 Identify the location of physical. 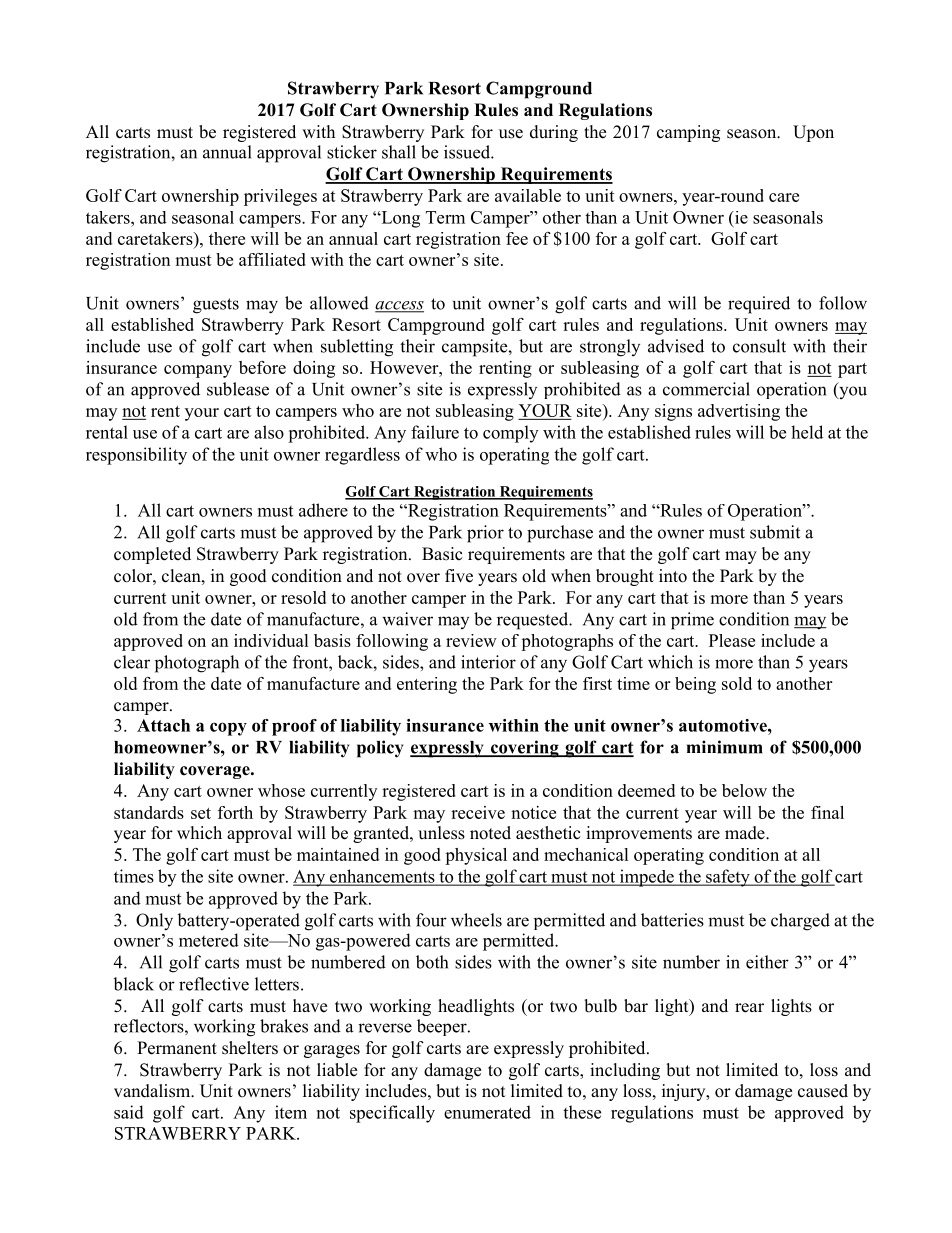
(476, 856).
